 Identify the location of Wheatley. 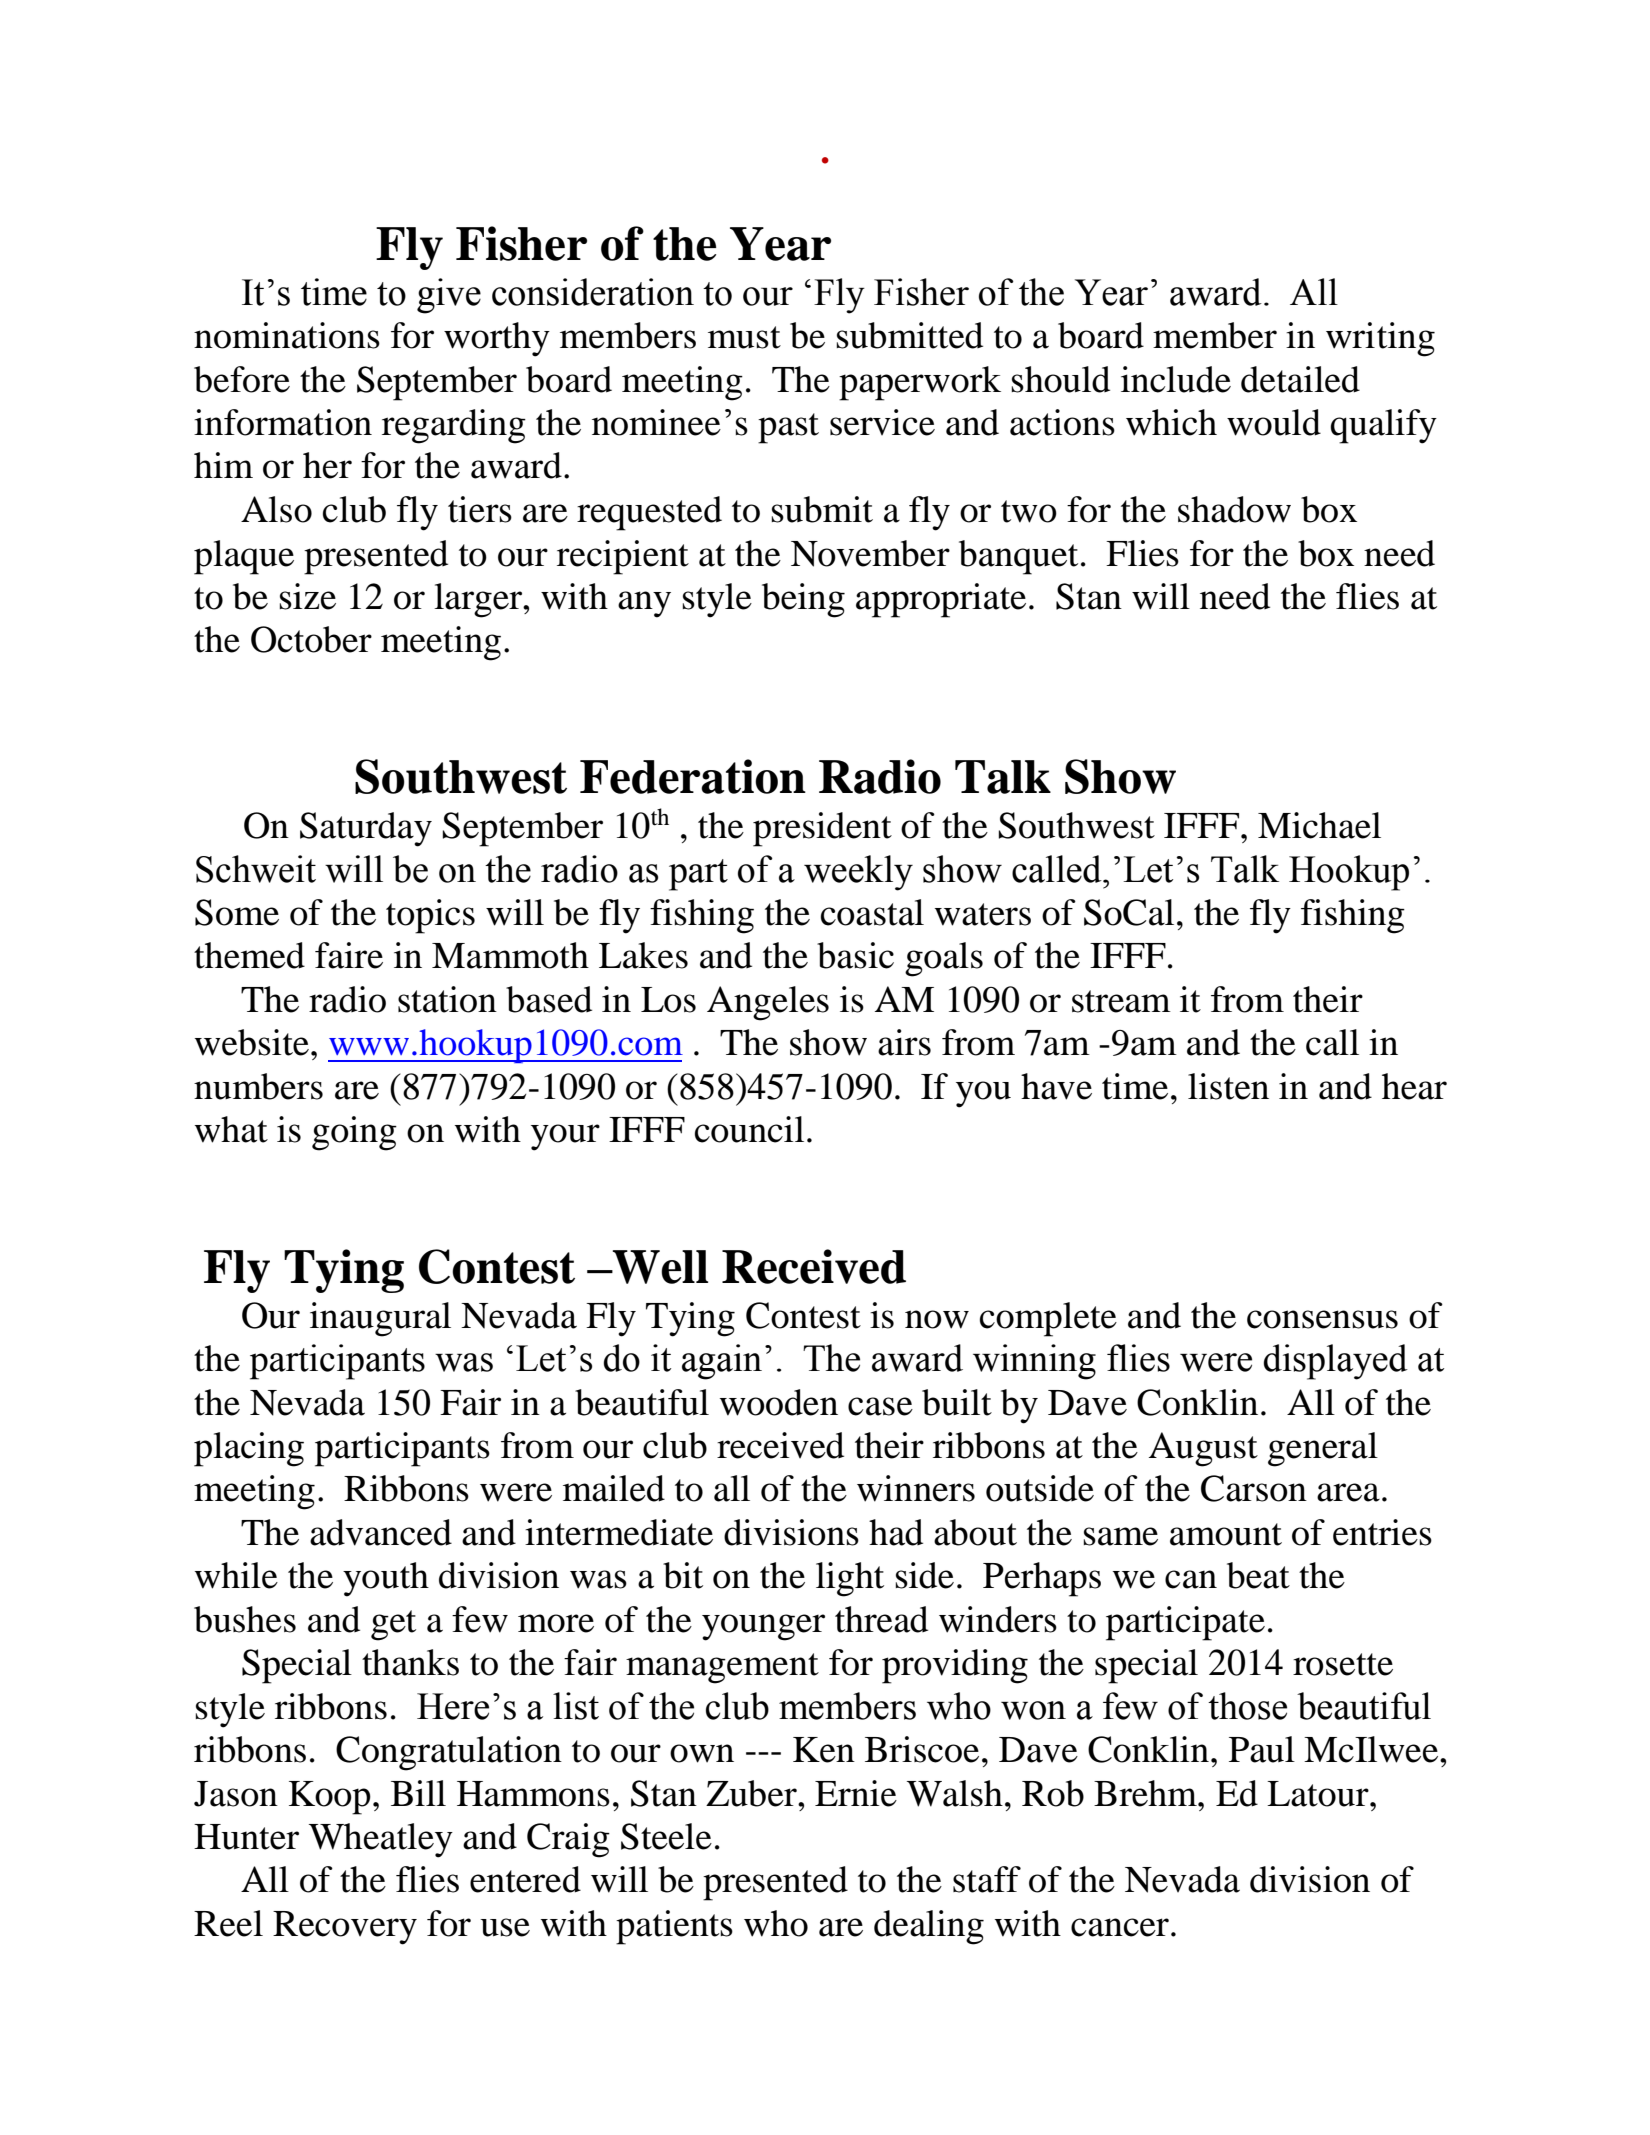
(381, 1840).
